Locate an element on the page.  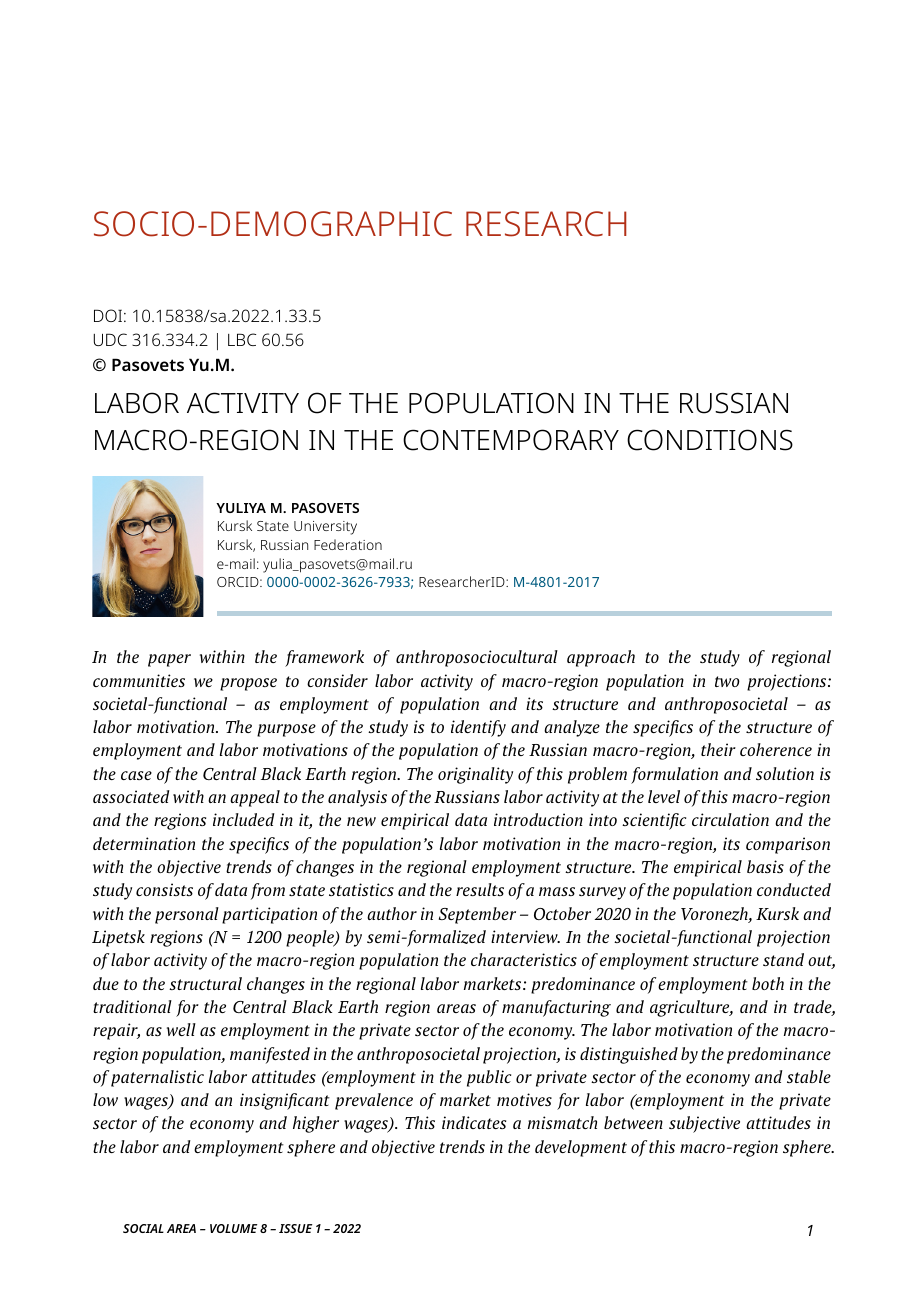
paper is located at coordinates (169, 660).
